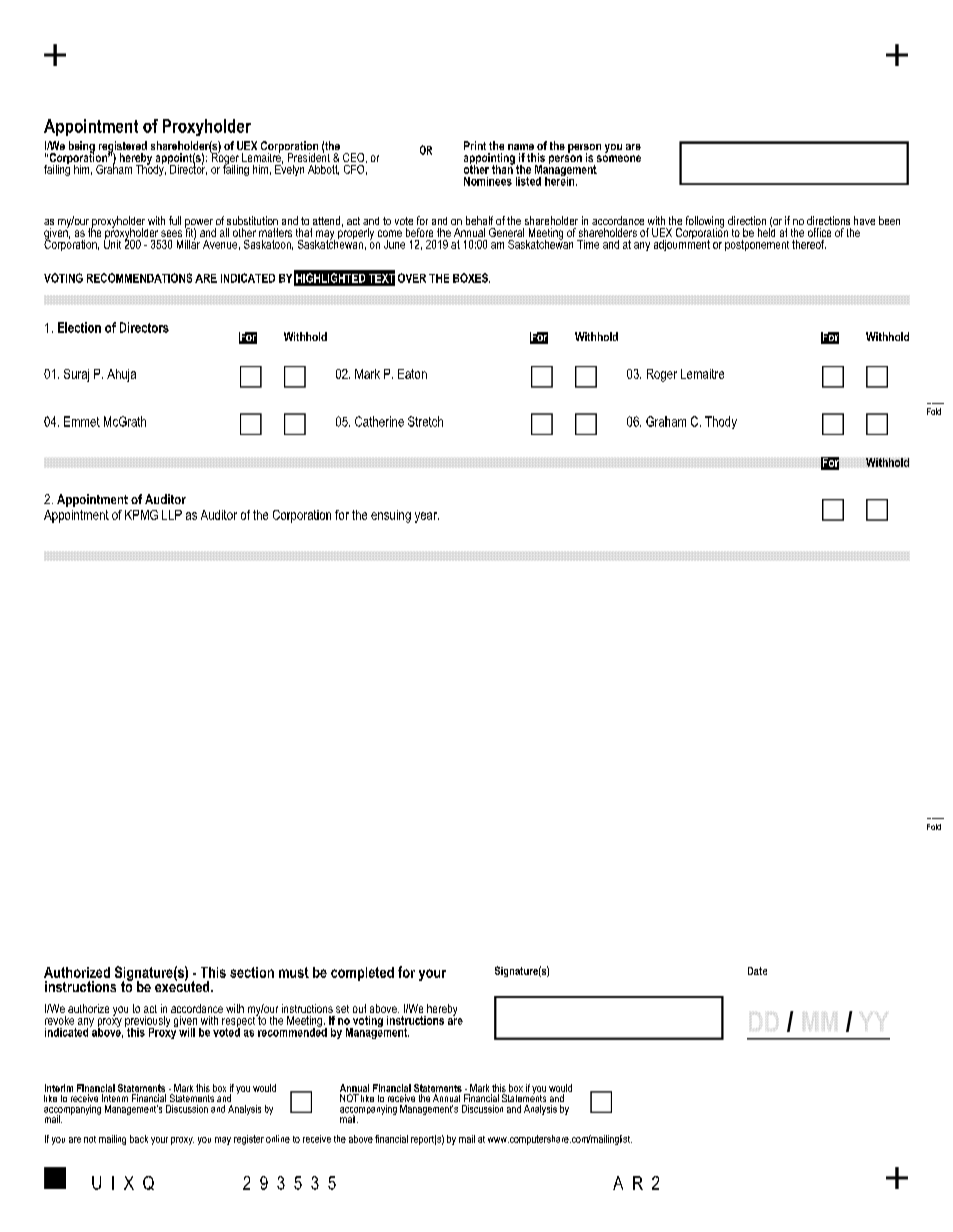  What do you see at coordinates (172, 515) in the image?
I see `LLP` at bounding box center [172, 515].
